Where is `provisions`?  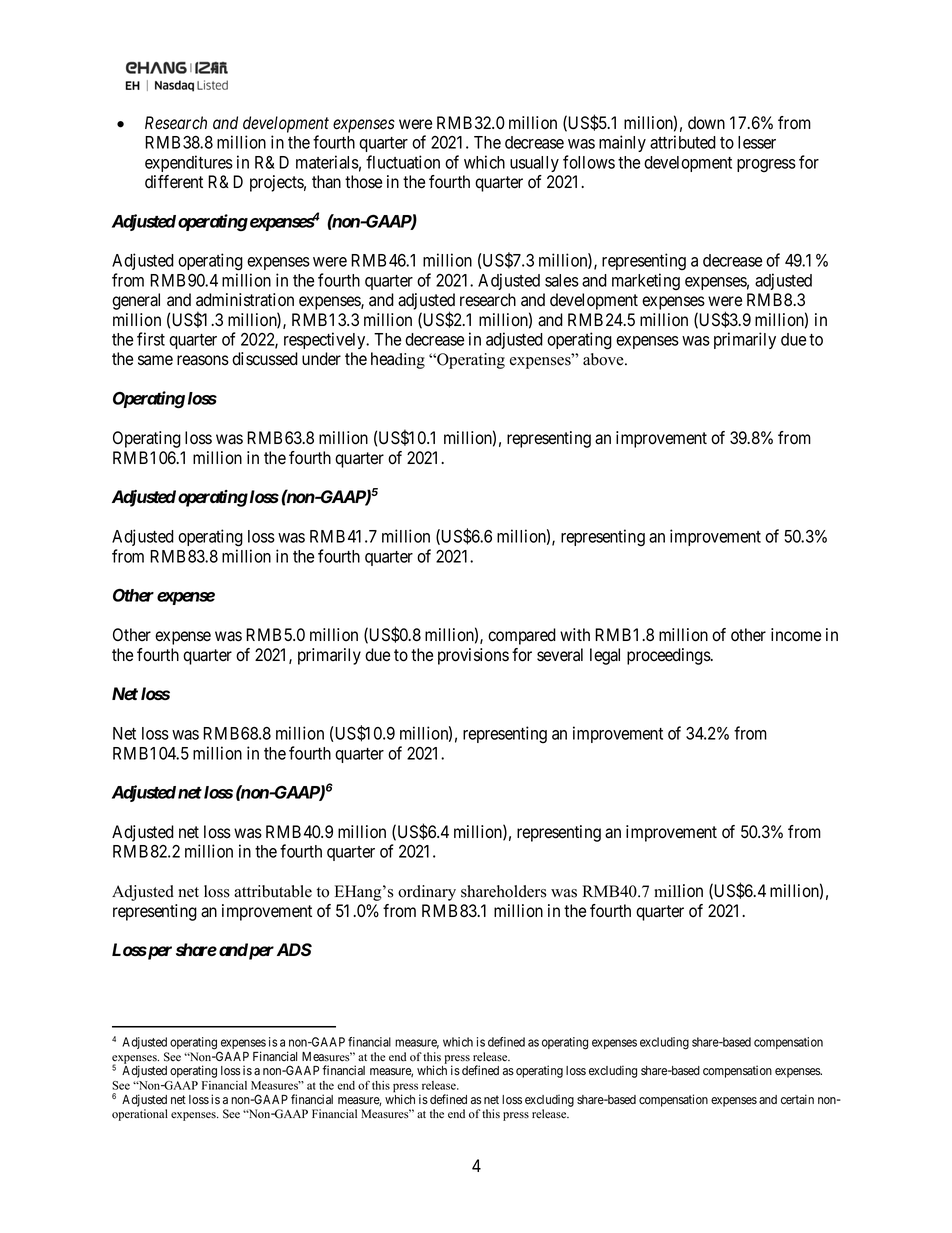 provisions is located at coordinates (473, 656).
